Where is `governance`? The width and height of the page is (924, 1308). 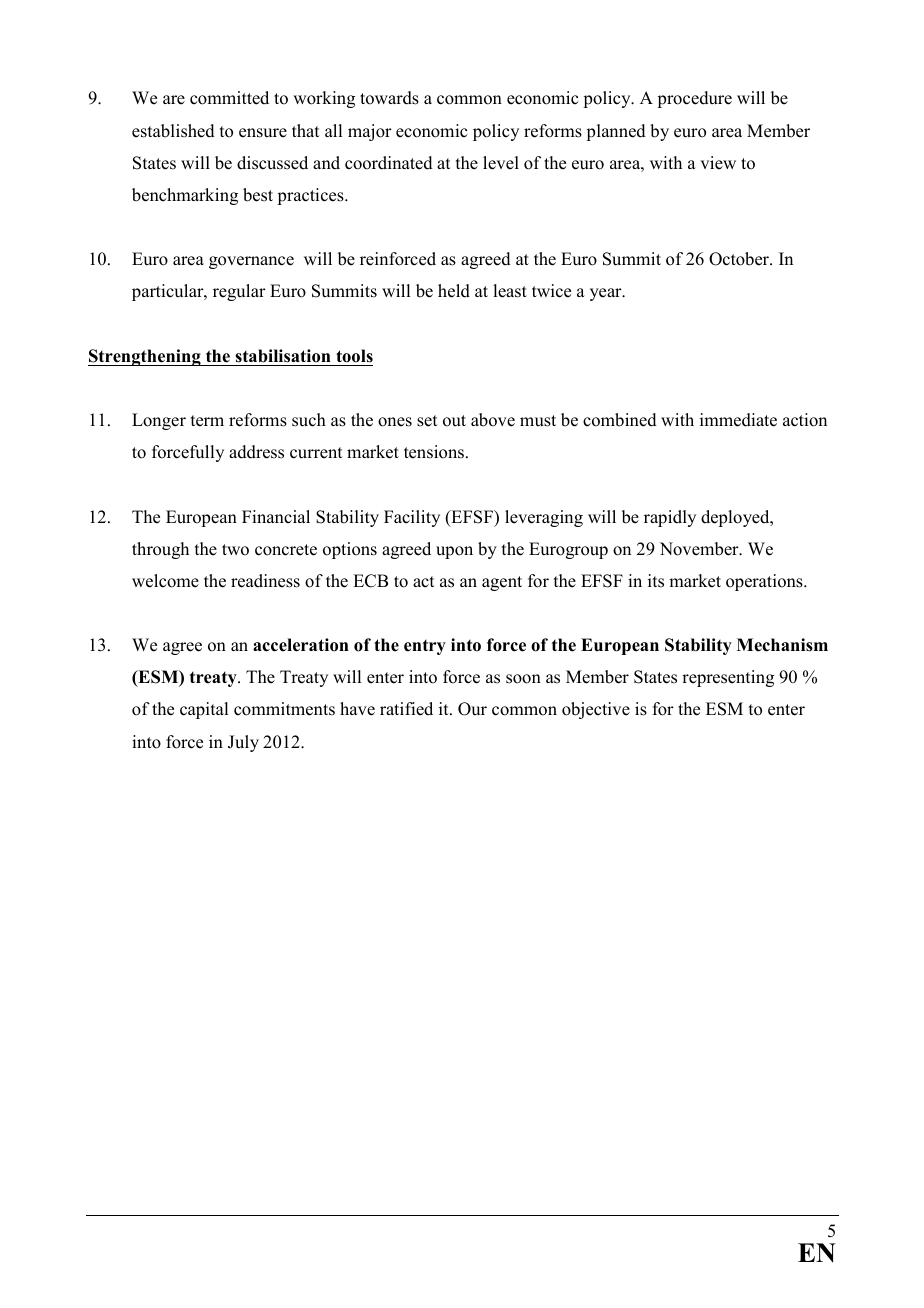 governance is located at coordinates (251, 262).
